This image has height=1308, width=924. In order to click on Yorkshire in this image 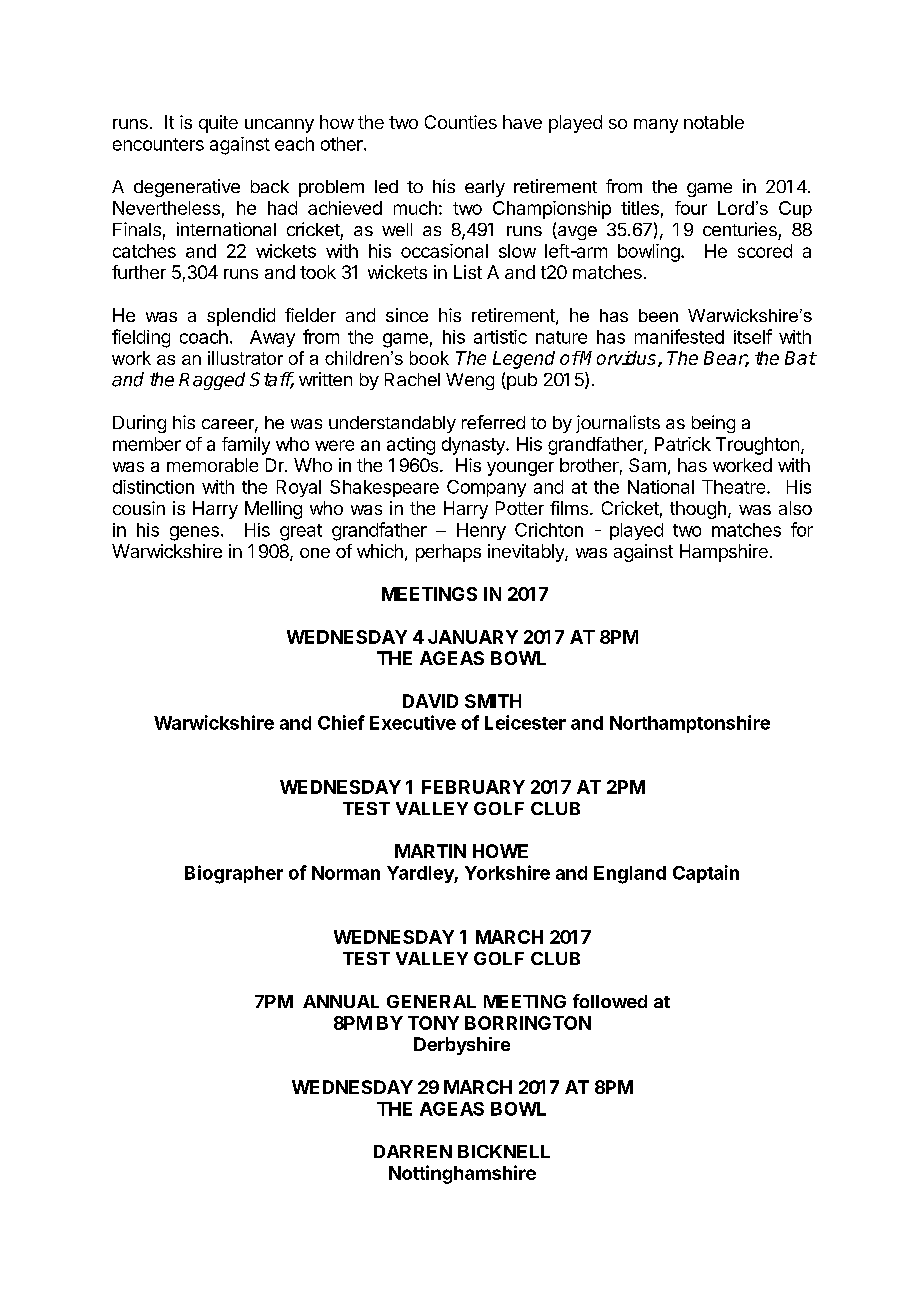, I will do `click(507, 872)`.
